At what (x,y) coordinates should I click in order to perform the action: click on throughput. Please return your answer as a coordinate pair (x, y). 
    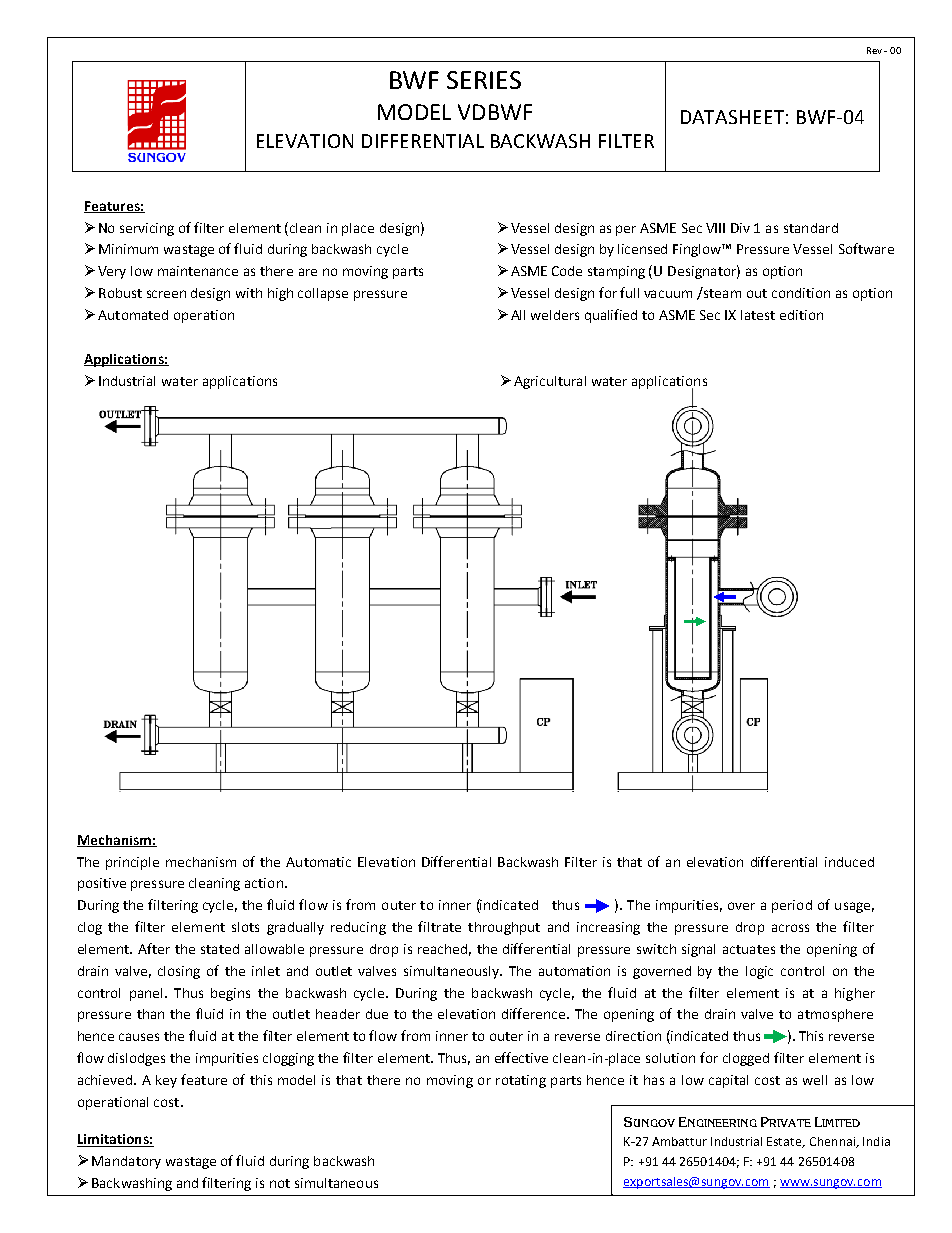
    Looking at the image, I should click on (504, 928).
